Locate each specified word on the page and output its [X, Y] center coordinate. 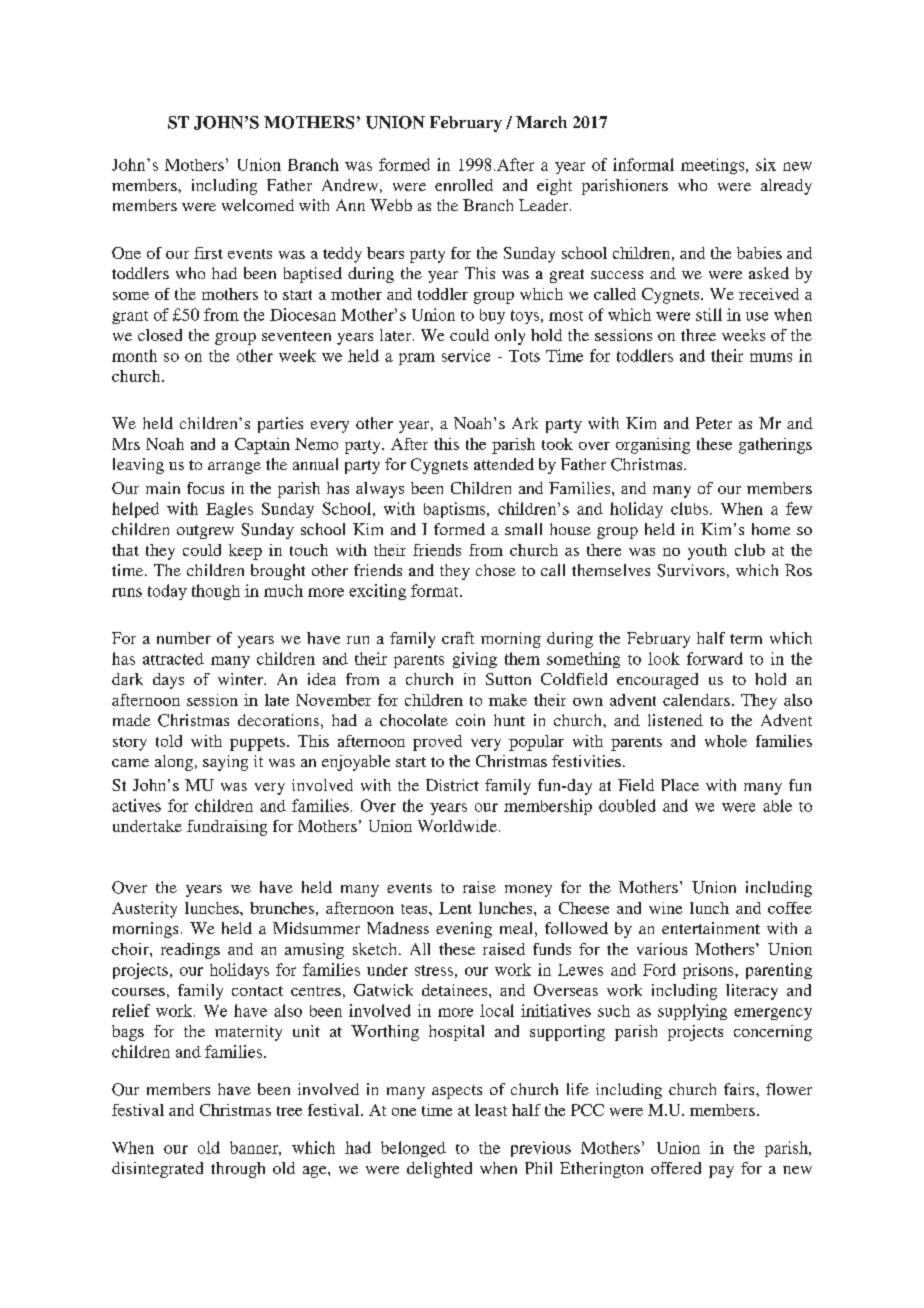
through [238, 1170]
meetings [714, 166]
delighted [439, 1170]
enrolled [464, 185]
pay [721, 1172]
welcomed [258, 205]
